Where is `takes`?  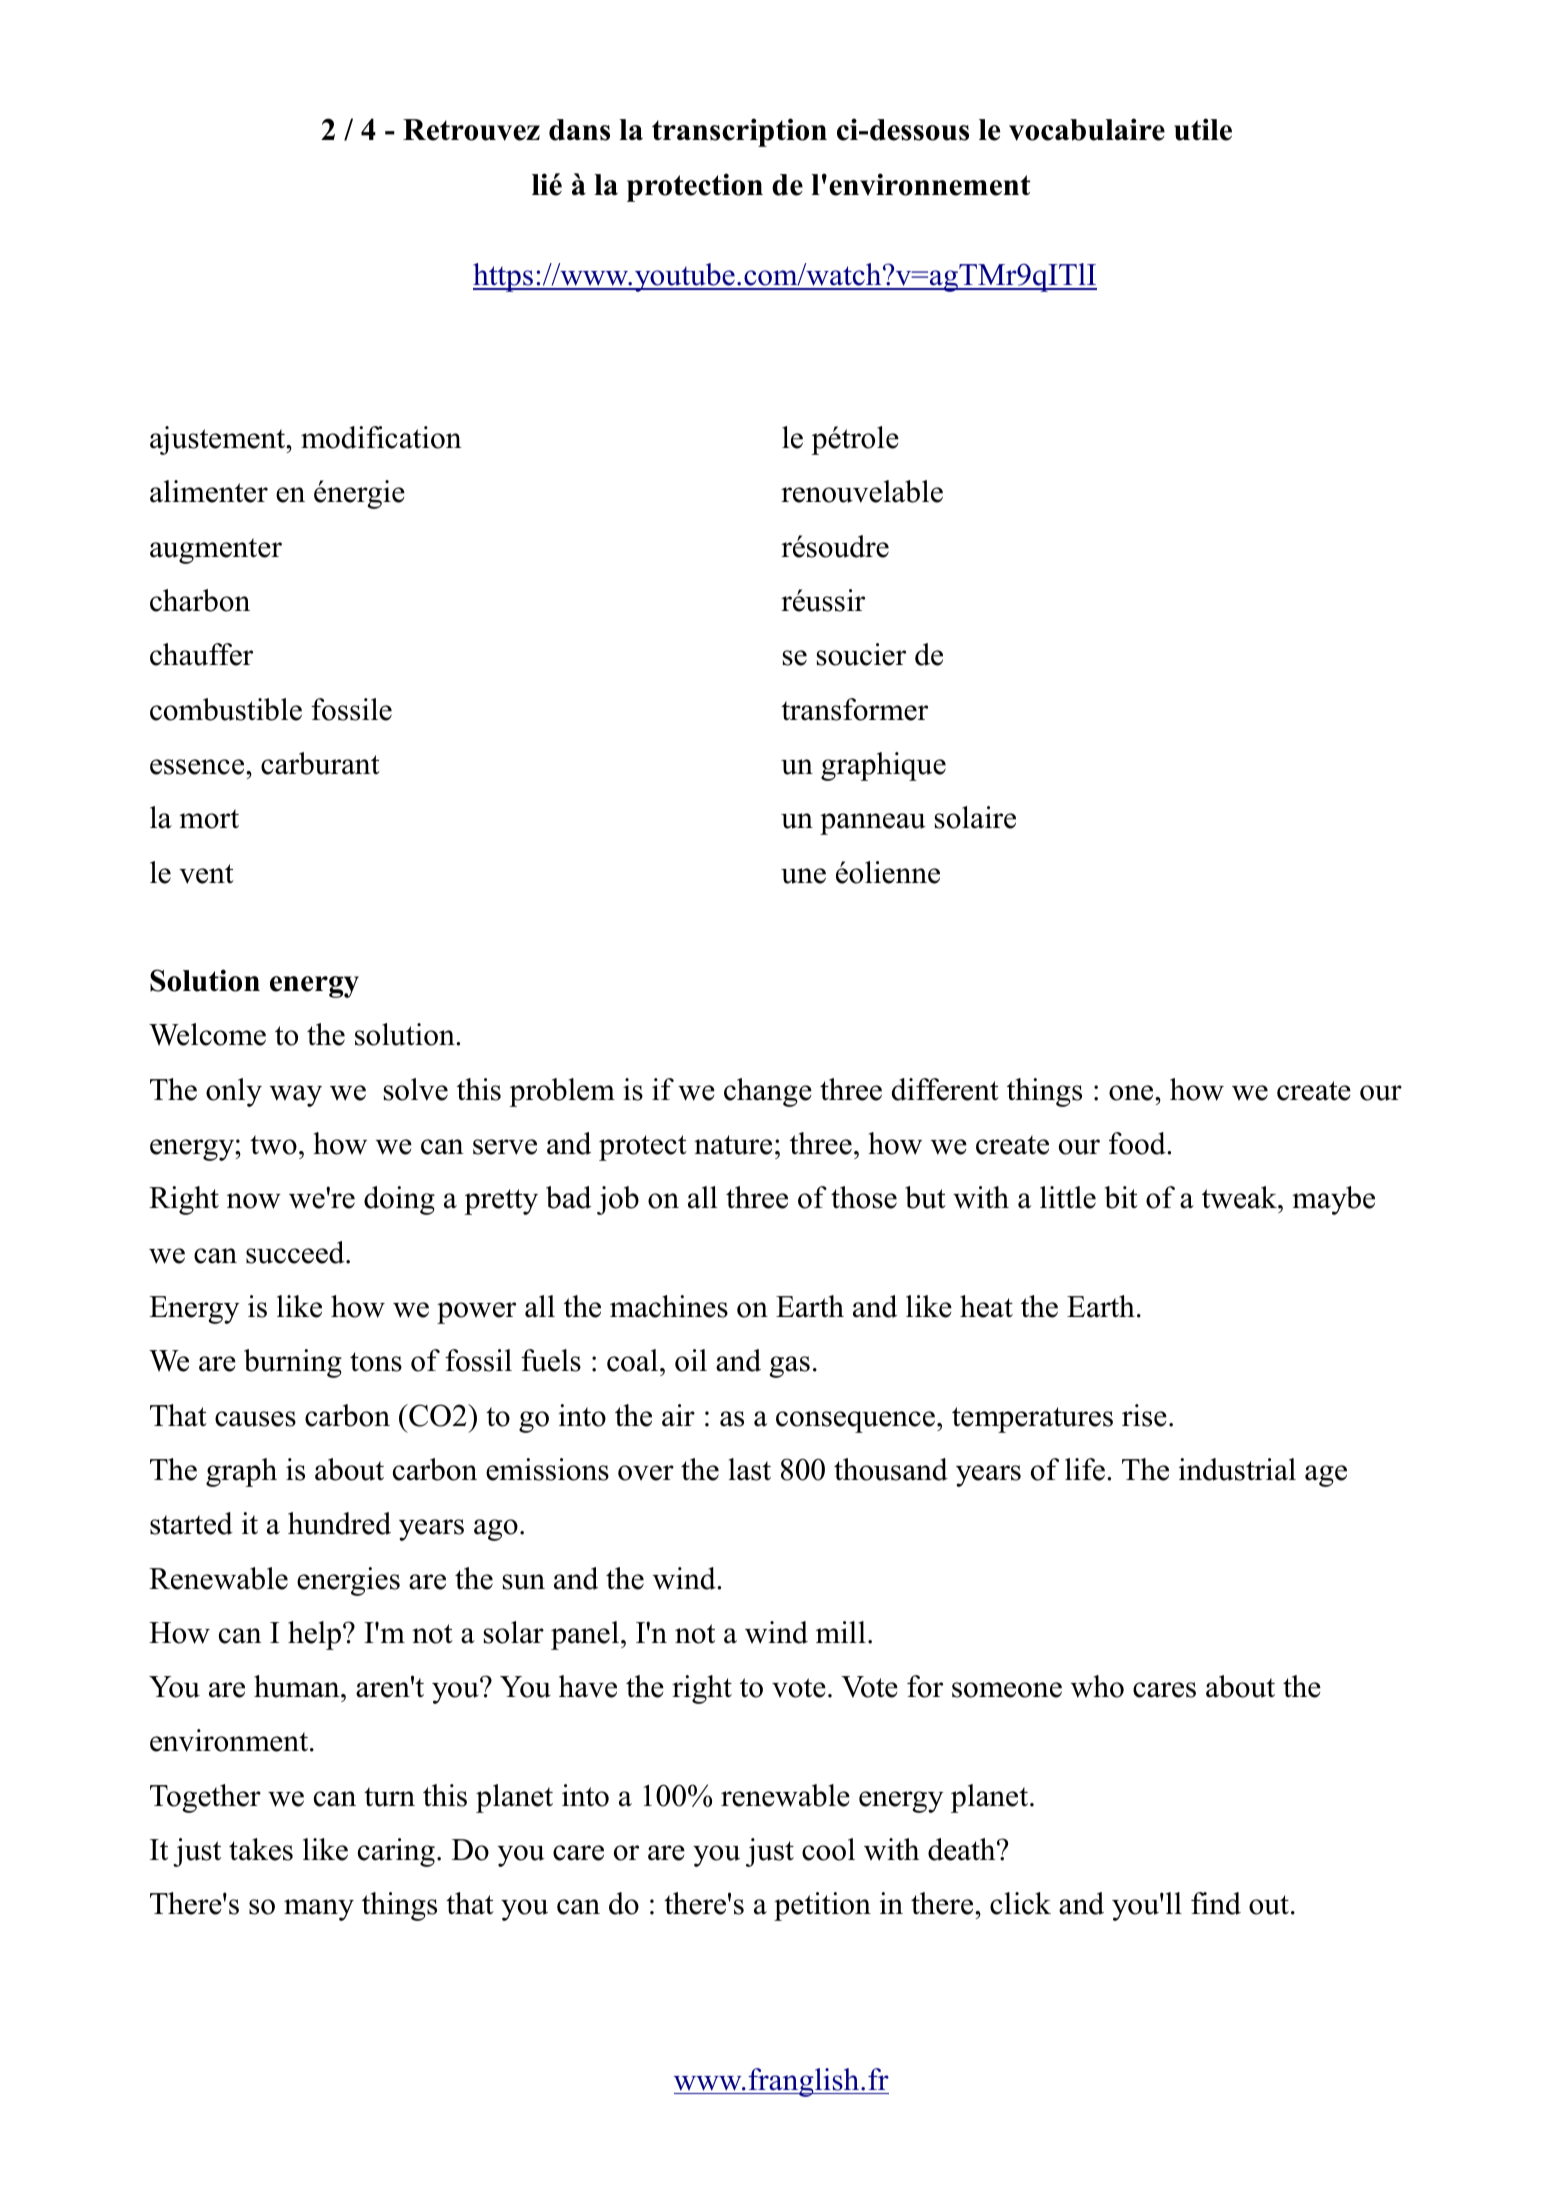
takes is located at coordinates (261, 1849).
